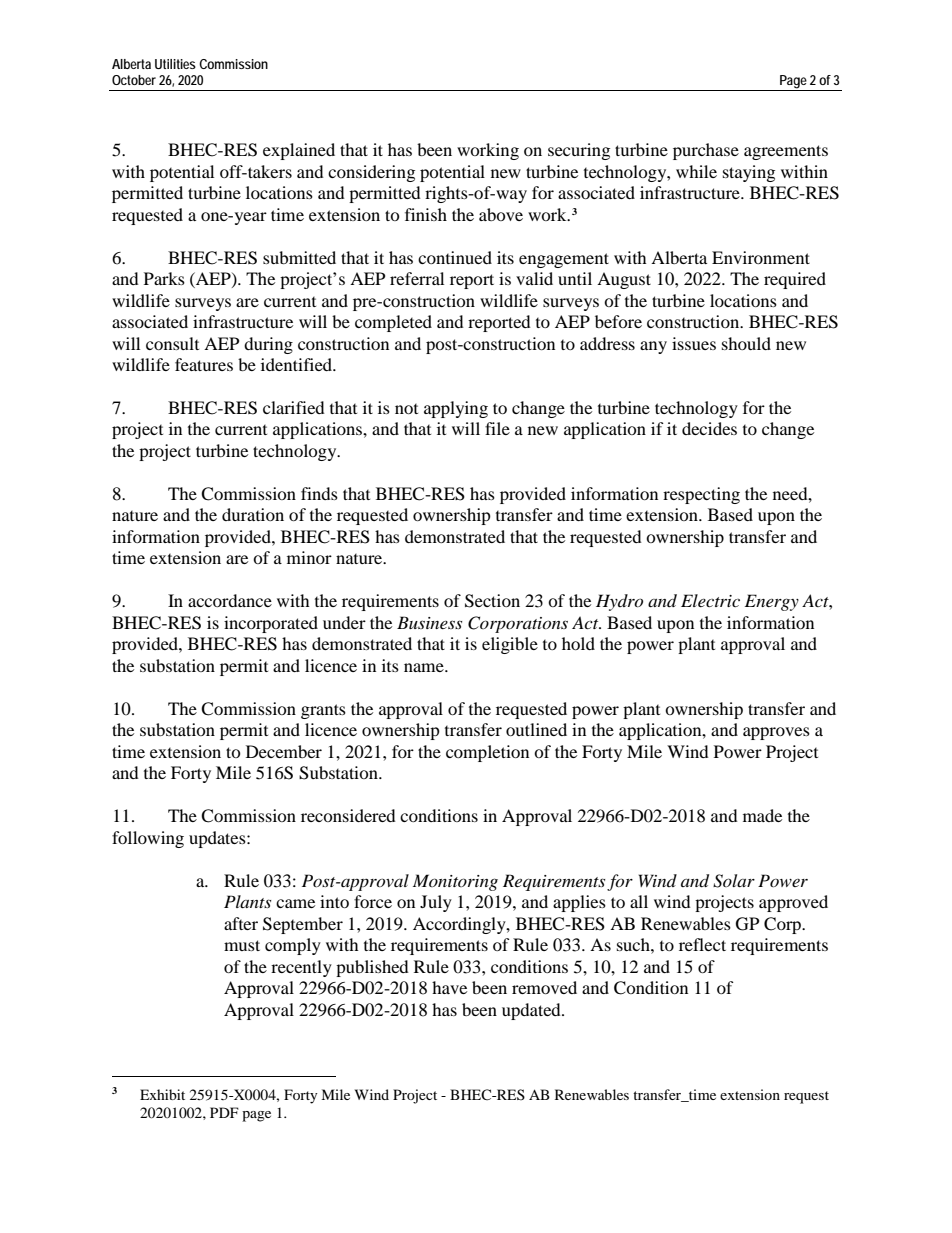 The height and width of the page is (1233, 952). Describe the element at coordinates (175, 64) in the page. I see `Utilities` at that location.
